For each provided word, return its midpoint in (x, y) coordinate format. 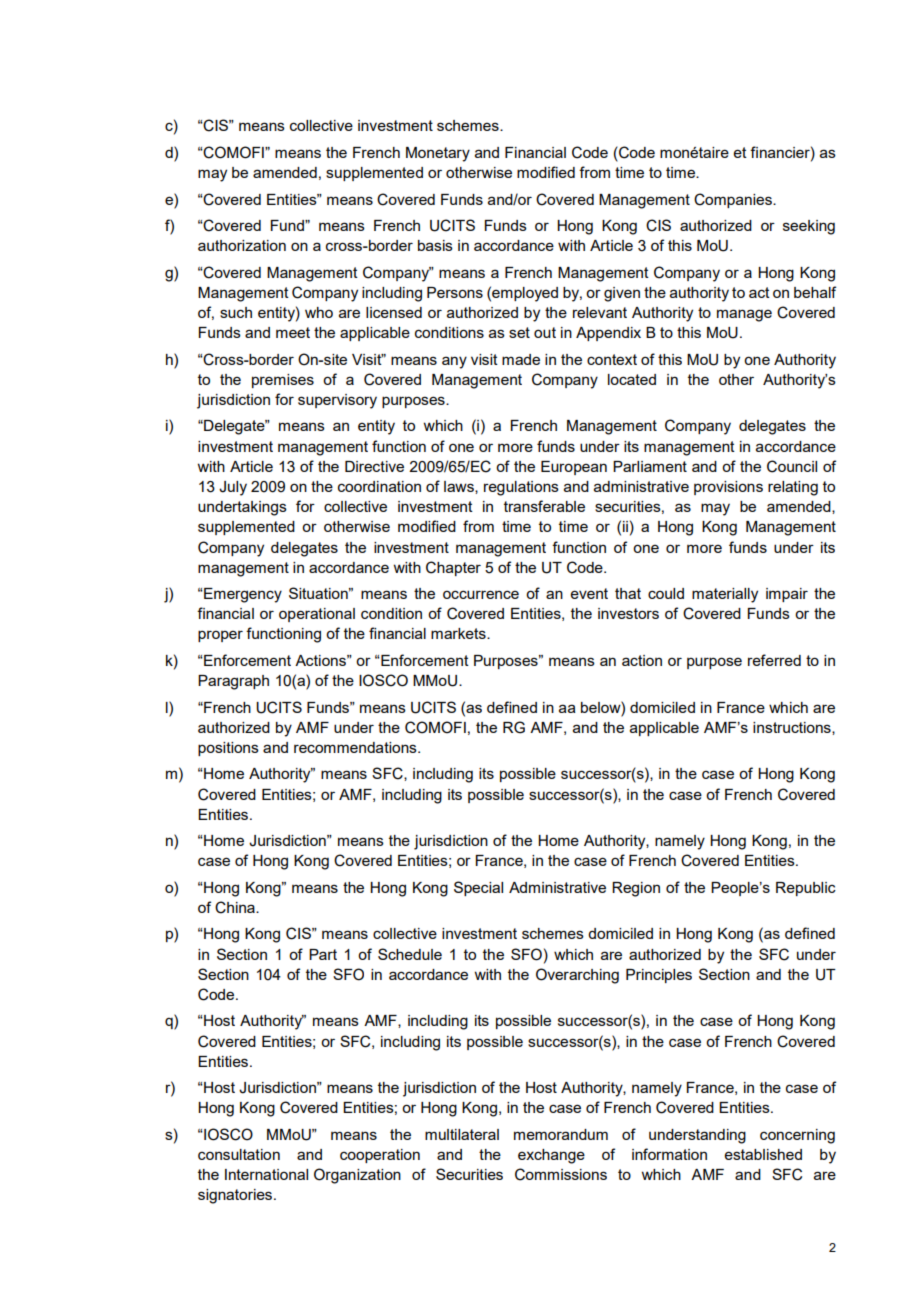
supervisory (337, 401)
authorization (242, 245)
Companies (734, 200)
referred (774, 660)
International (266, 1174)
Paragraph (233, 682)
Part (323, 954)
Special (478, 888)
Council (792, 466)
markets (459, 633)
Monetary (438, 154)
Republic (806, 889)
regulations (521, 488)
